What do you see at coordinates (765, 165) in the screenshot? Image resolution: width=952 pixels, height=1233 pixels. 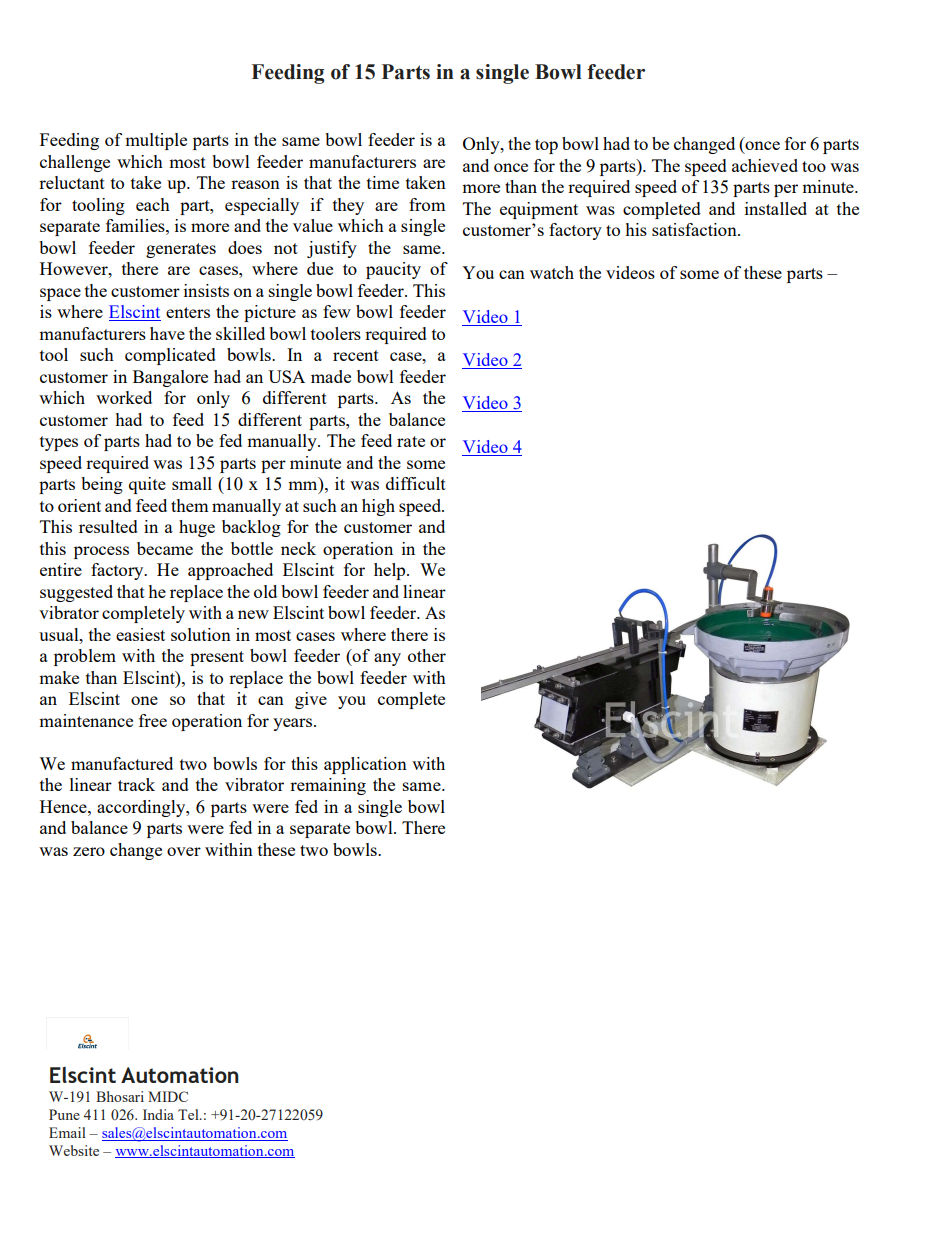 I see `achieved` at bounding box center [765, 165].
